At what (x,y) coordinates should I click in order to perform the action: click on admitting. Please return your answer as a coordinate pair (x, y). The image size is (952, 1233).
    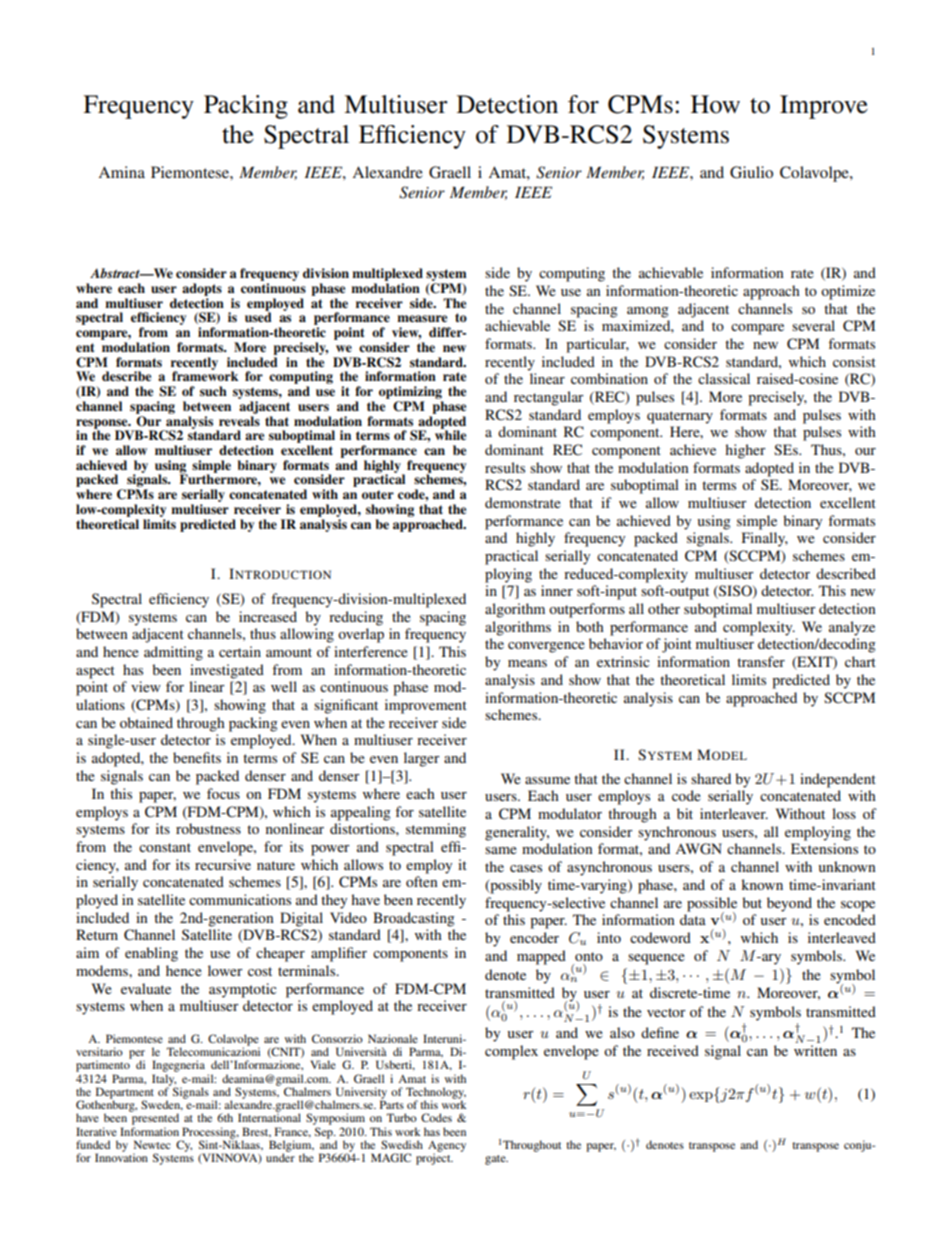
    Looking at the image, I should click on (173, 653).
